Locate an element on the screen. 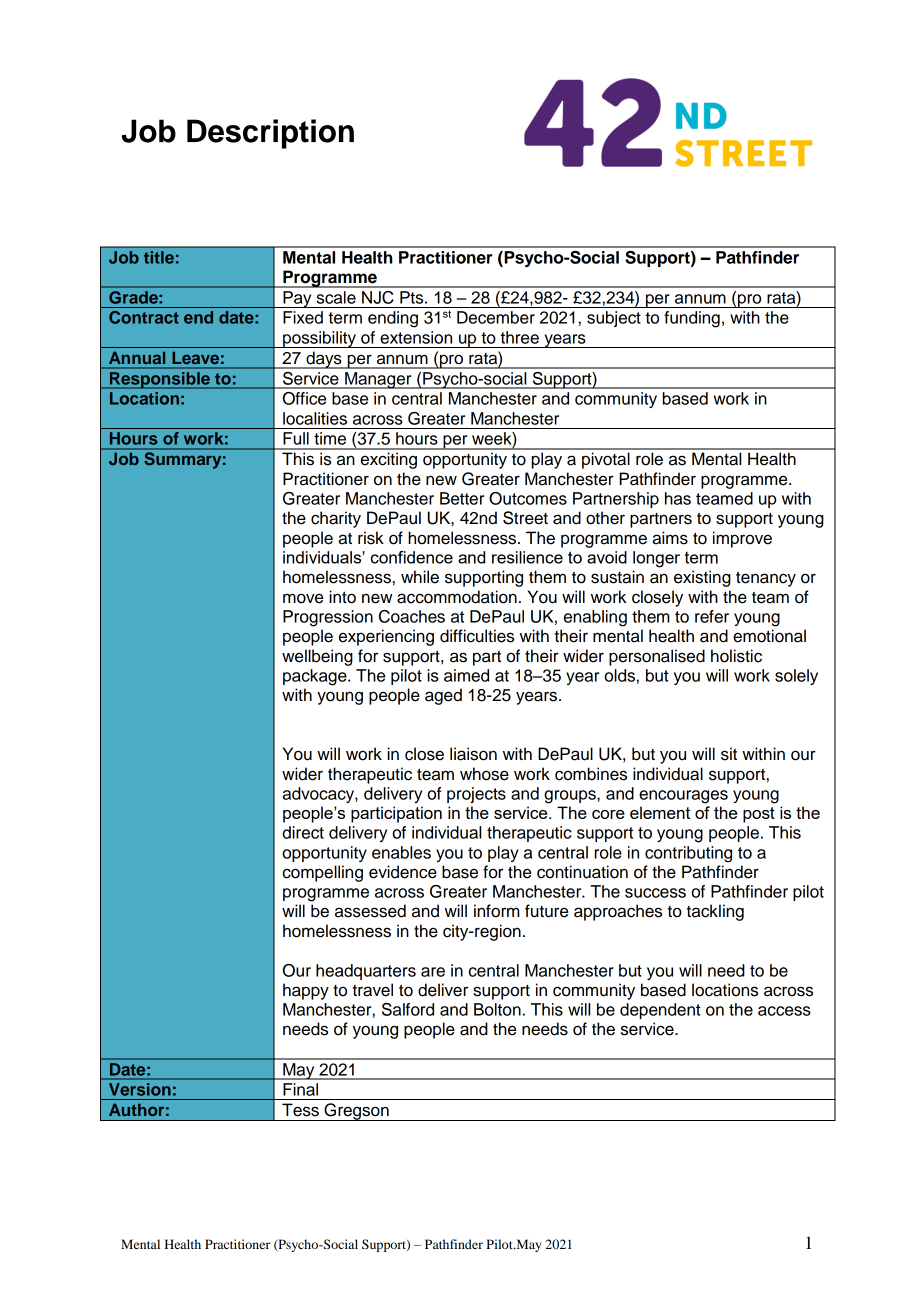  December is located at coordinates (496, 317).
